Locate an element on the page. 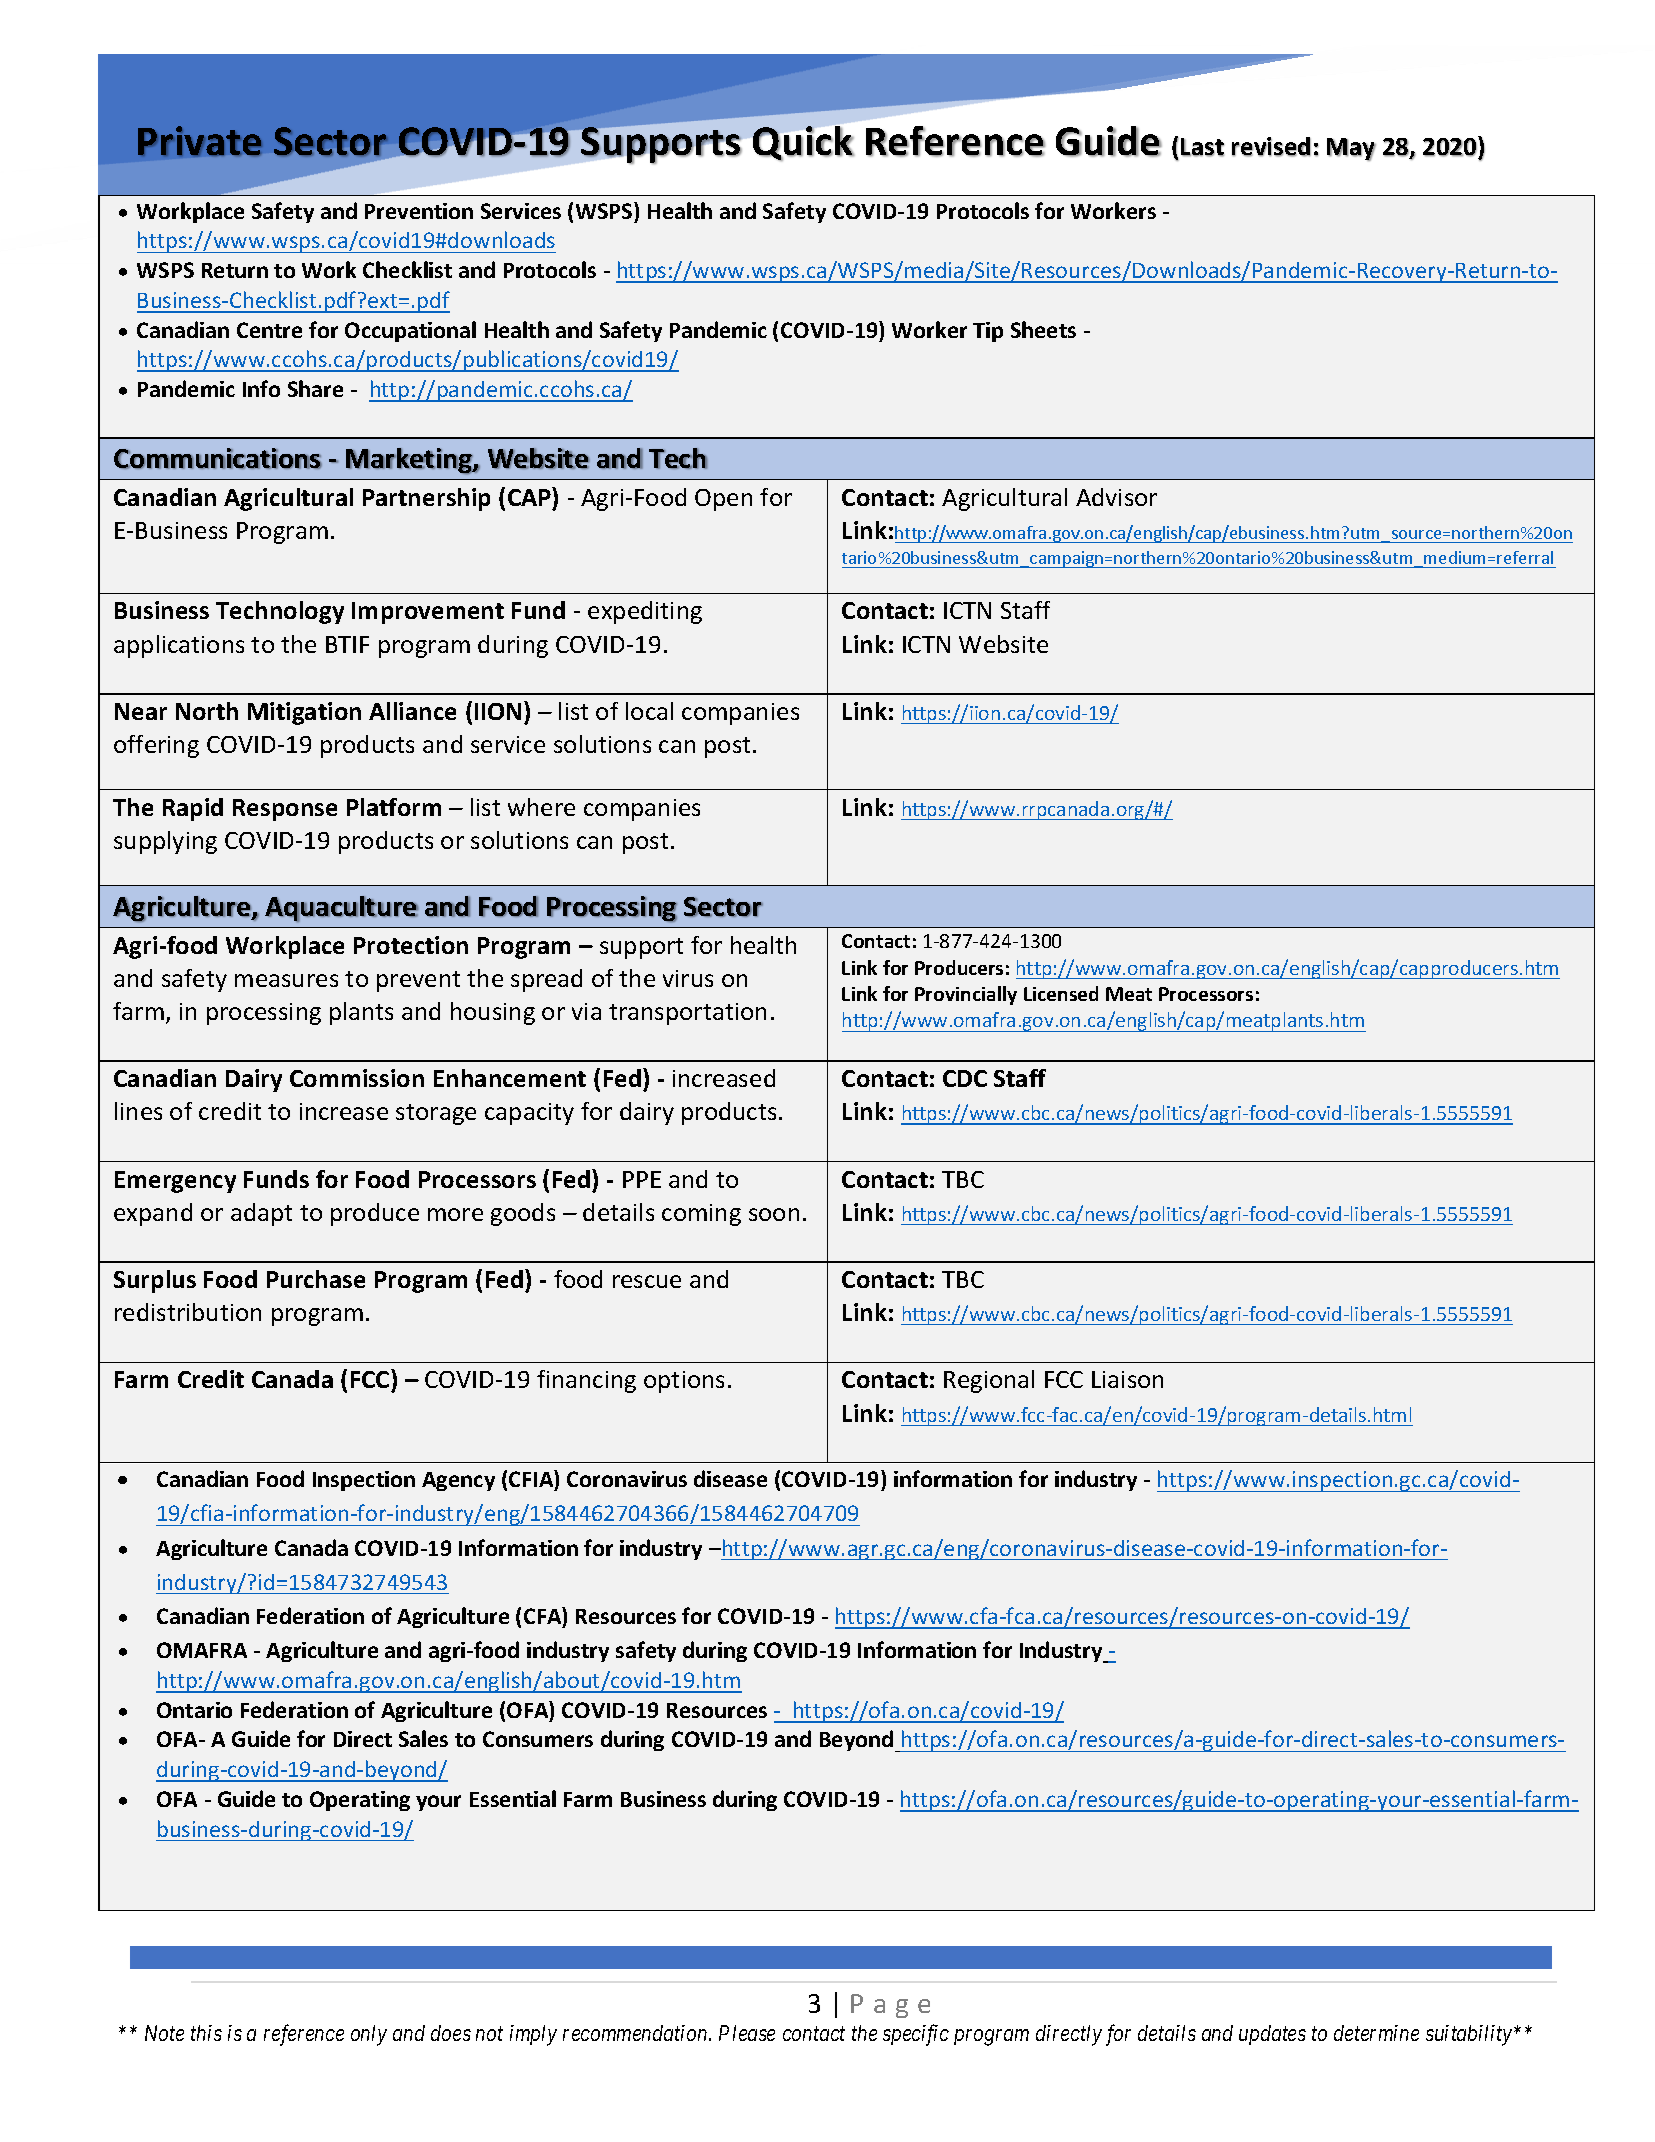 This page has height=2142, width=1655. Commission is located at coordinates (357, 1078).
